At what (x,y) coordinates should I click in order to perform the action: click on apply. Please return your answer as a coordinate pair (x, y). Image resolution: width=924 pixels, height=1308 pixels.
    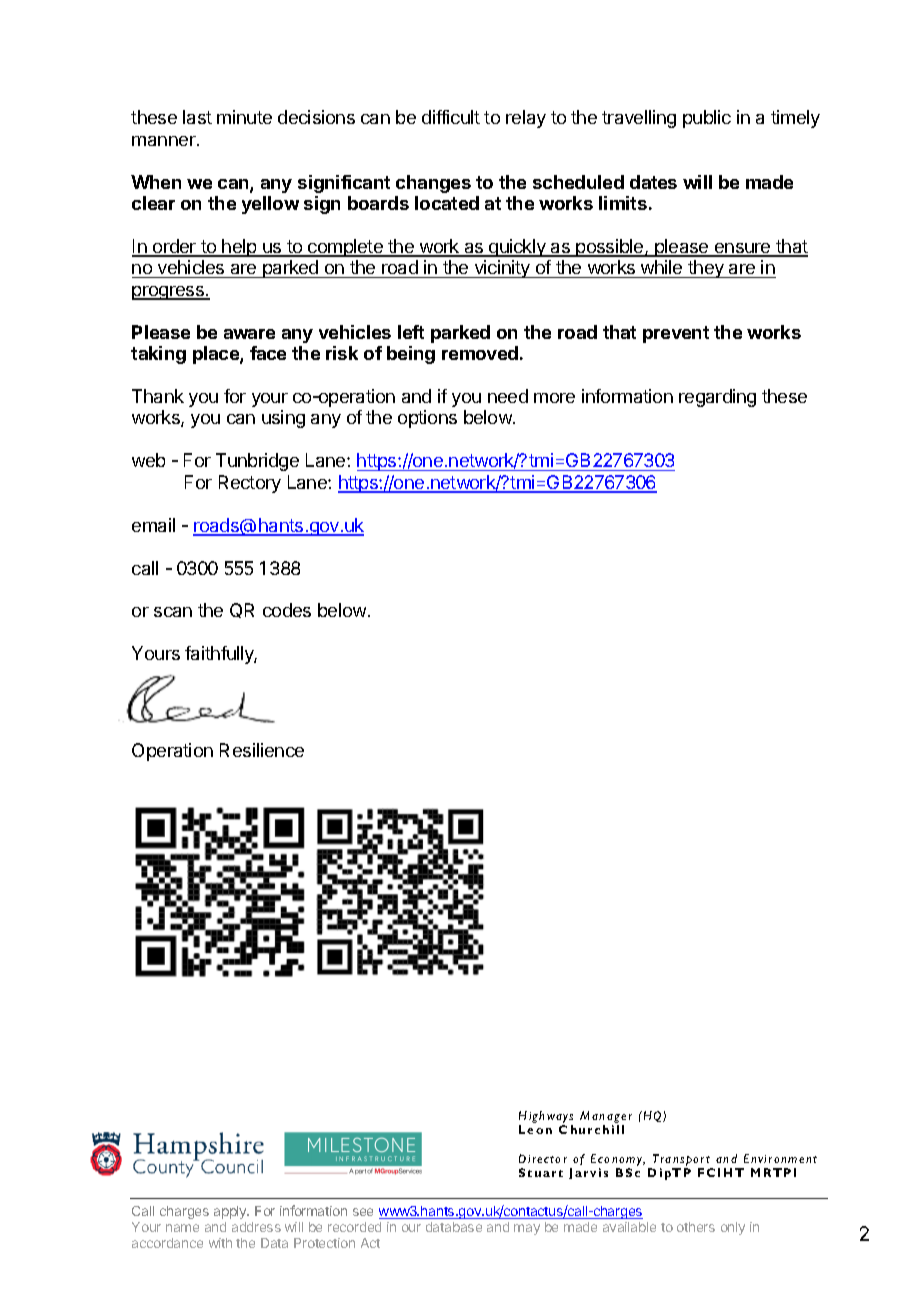
    Looking at the image, I should click on (231, 1212).
